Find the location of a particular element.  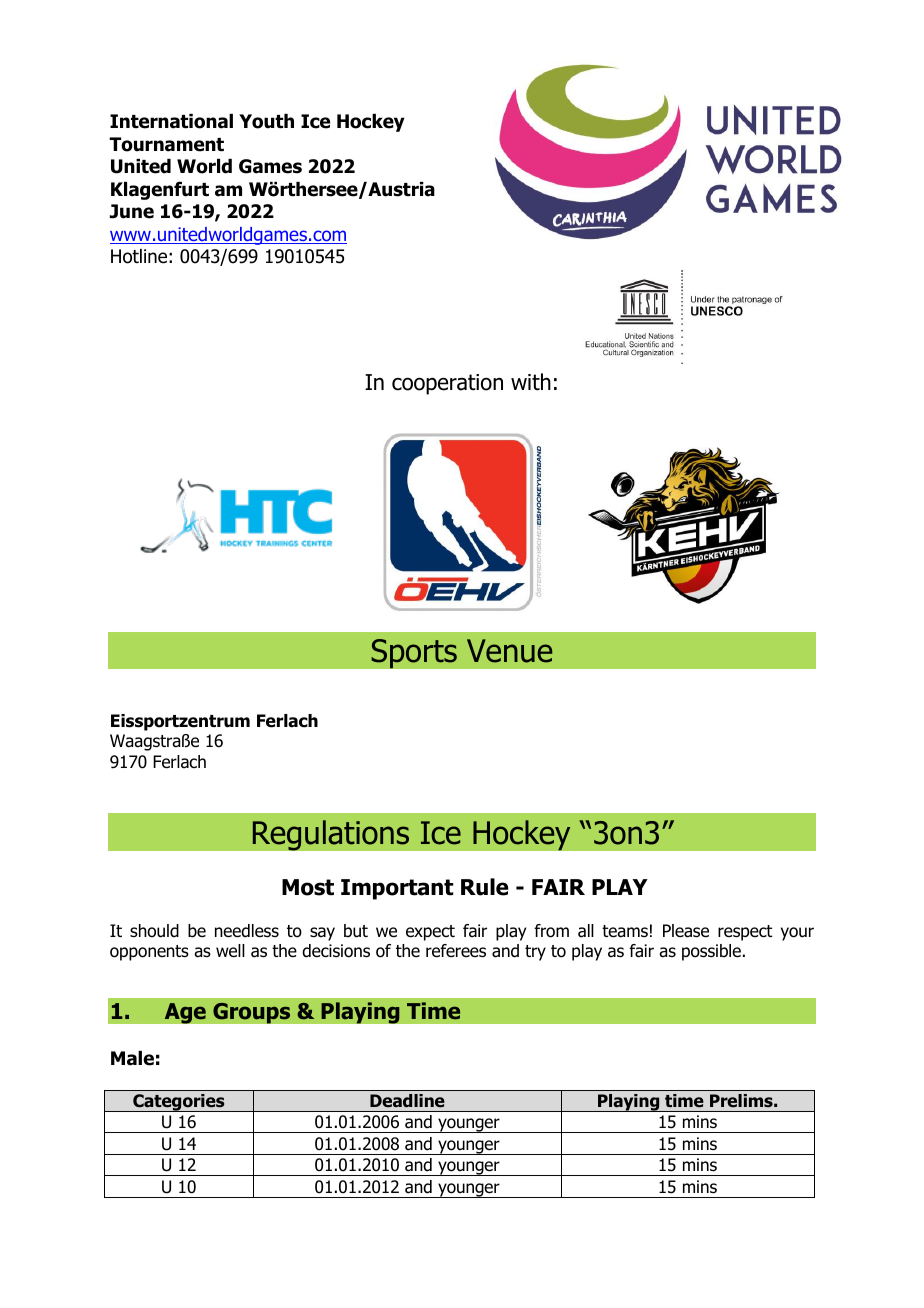

Groups is located at coordinates (252, 1013).
